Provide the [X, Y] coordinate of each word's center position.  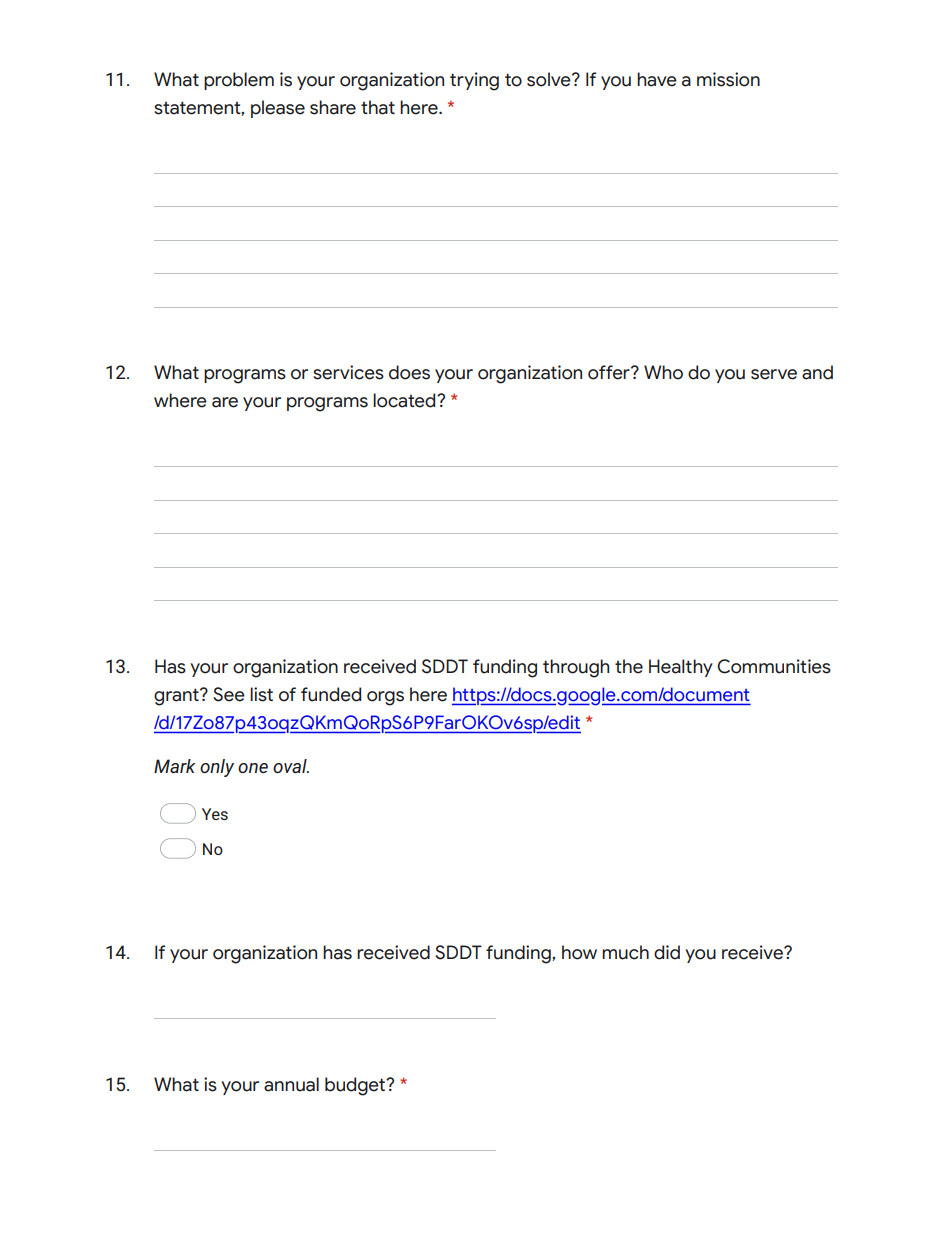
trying [474, 81]
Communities [774, 666]
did [667, 952]
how [579, 952]
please [278, 109]
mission [728, 79]
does [409, 372]
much [625, 952]
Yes [215, 814]
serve [774, 374]
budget [356, 1086]
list [261, 694]
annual [291, 1084]
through [576, 668]
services [348, 372]
